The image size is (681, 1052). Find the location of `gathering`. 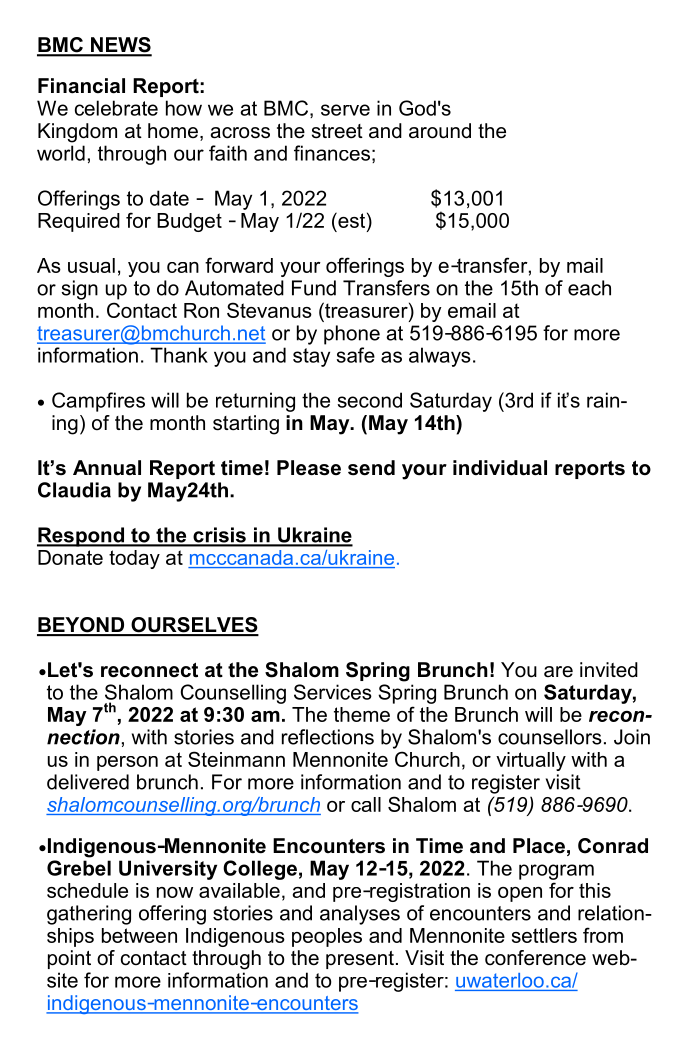

gathering is located at coordinates (89, 915).
